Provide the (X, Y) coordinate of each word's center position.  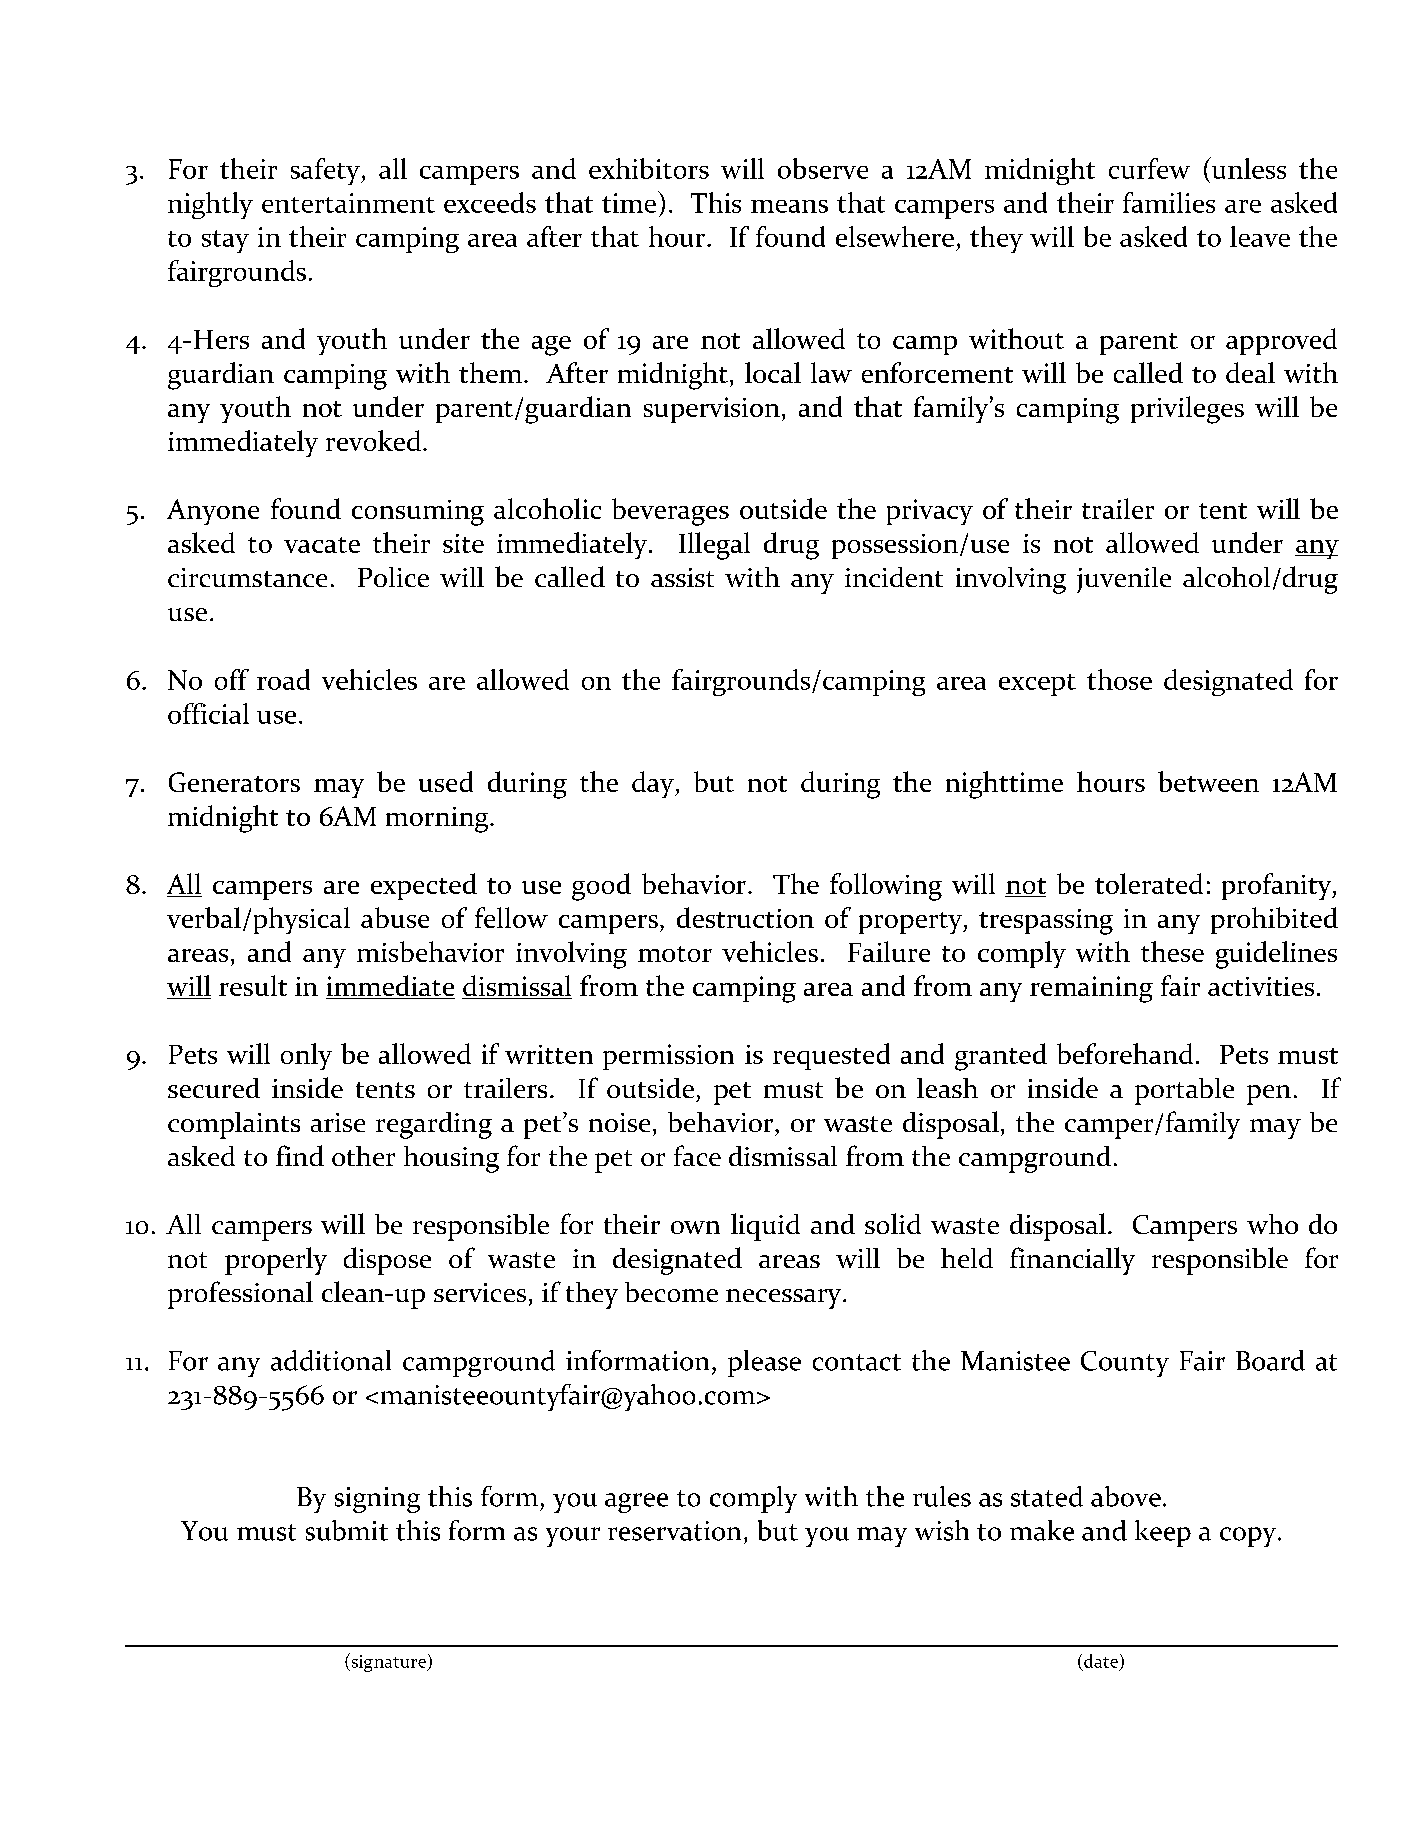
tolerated (1149, 883)
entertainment (348, 203)
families (1169, 202)
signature (388, 1662)
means (789, 206)
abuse (395, 917)
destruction (745, 917)
